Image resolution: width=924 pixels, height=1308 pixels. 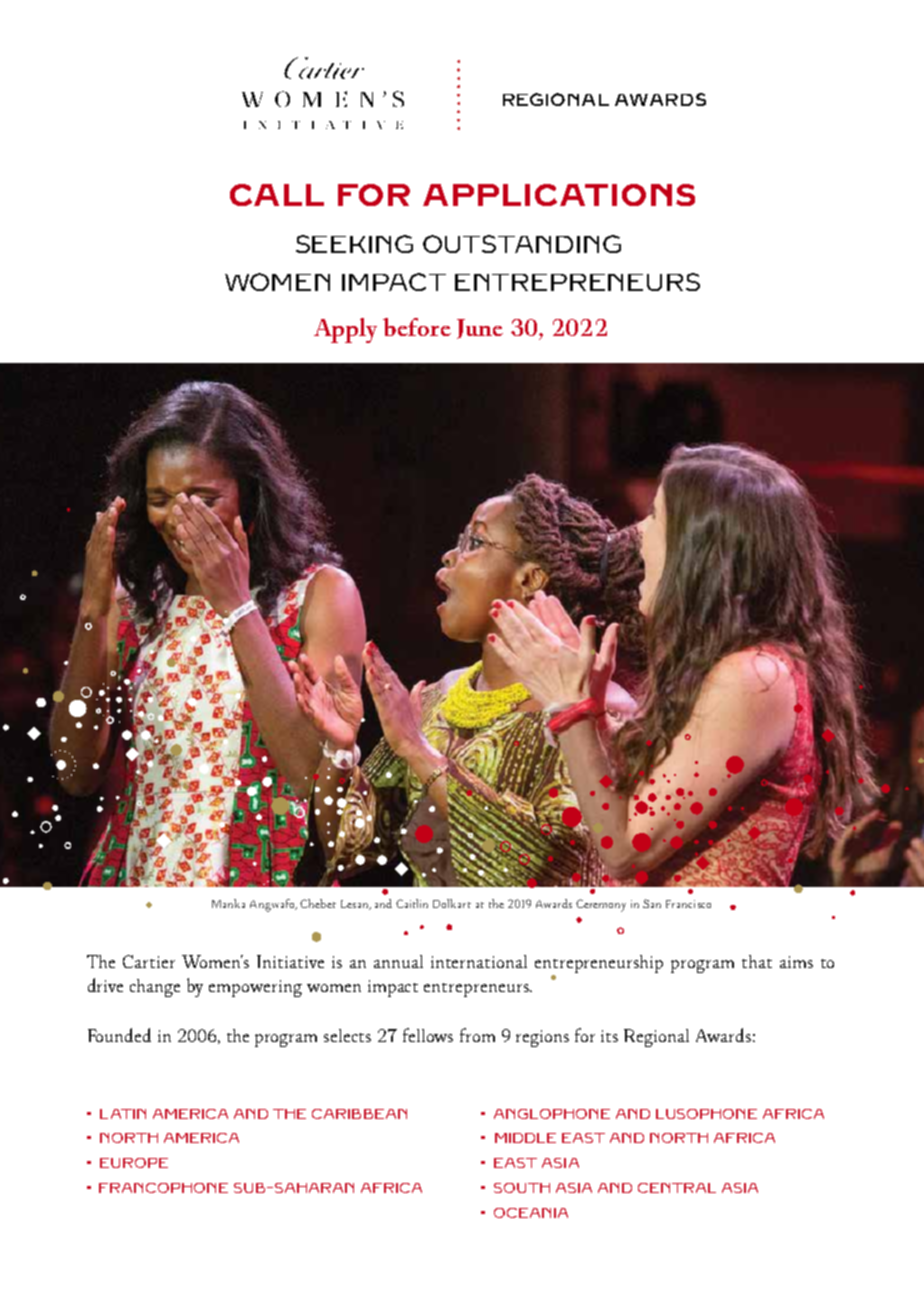 What do you see at coordinates (277, 195) in the screenshot?
I see `CALL` at bounding box center [277, 195].
